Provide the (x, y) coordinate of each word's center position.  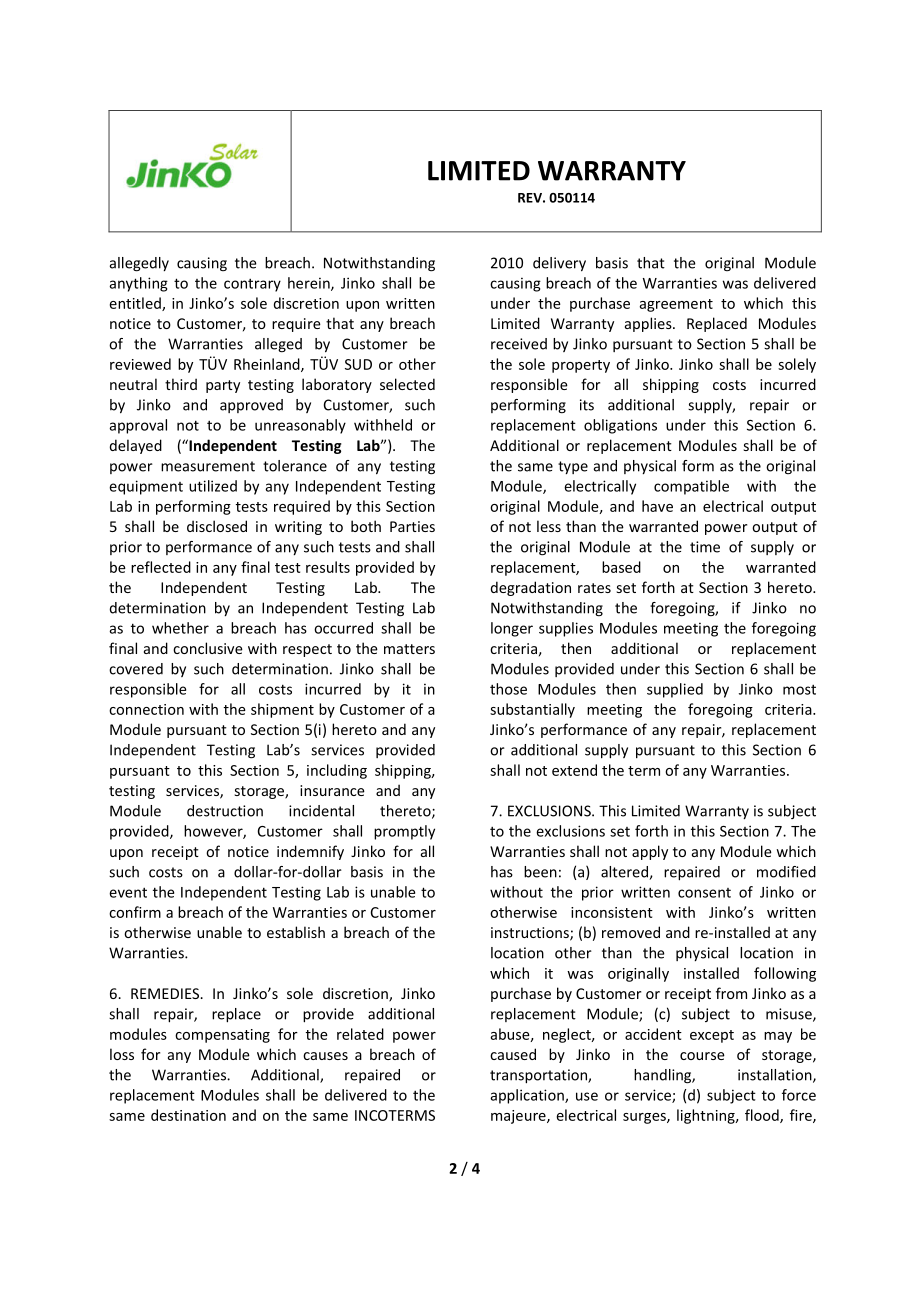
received (519, 344)
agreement (676, 305)
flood (763, 1116)
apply (650, 852)
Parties (412, 526)
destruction (225, 811)
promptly (404, 832)
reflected (161, 567)
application (528, 1096)
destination (188, 1115)
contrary (252, 285)
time (705, 547)
